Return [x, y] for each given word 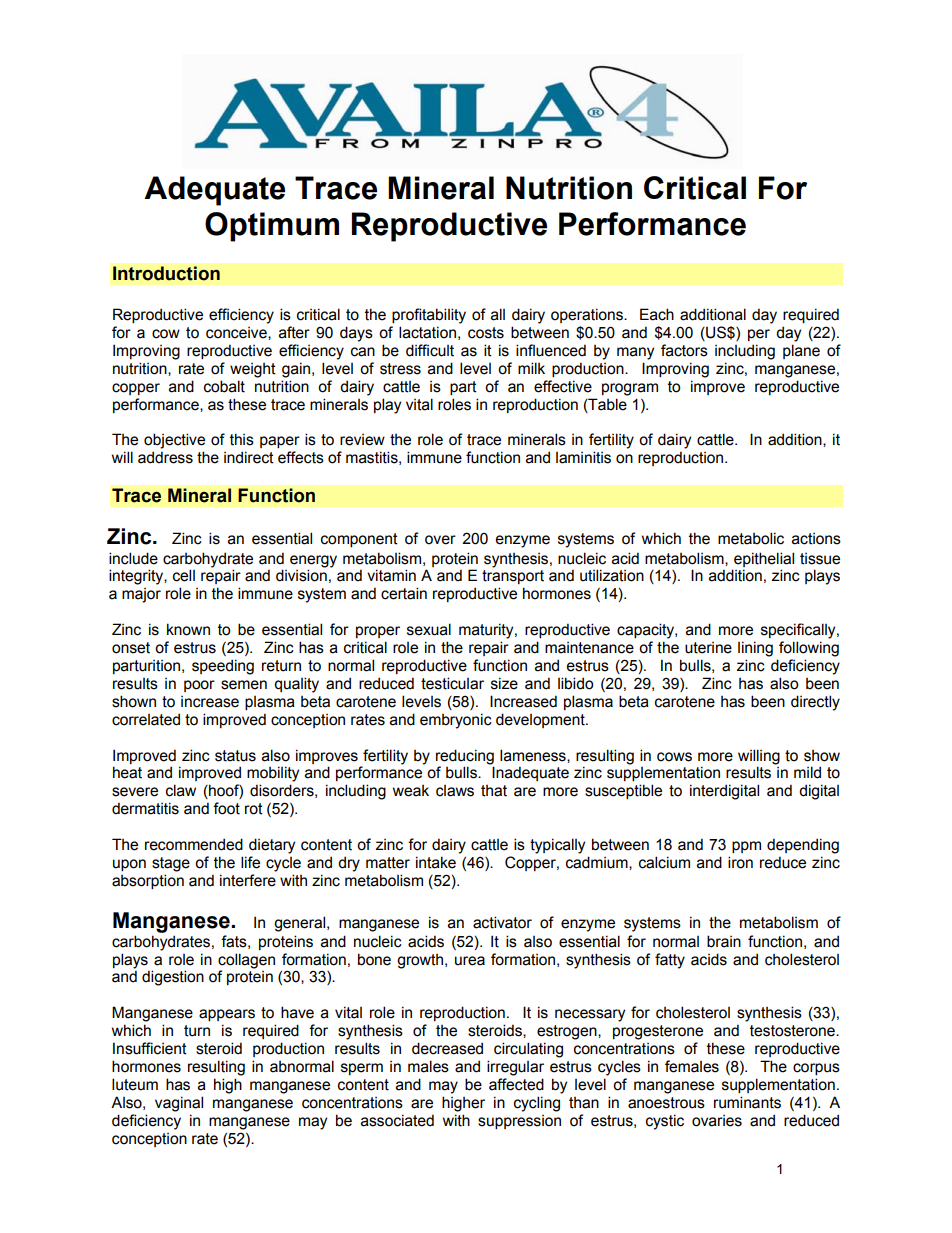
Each [657, 314]
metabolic [751, 538]
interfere [248, 880]
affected [516, 1084]
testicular [452, 683]
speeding [223, 667]
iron [740, 862]
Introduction [166, 273]
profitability [429, 316]
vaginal [179, 1104]
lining [755, 649]
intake [436, 862]
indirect [249, 457]
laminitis [583, 457]
